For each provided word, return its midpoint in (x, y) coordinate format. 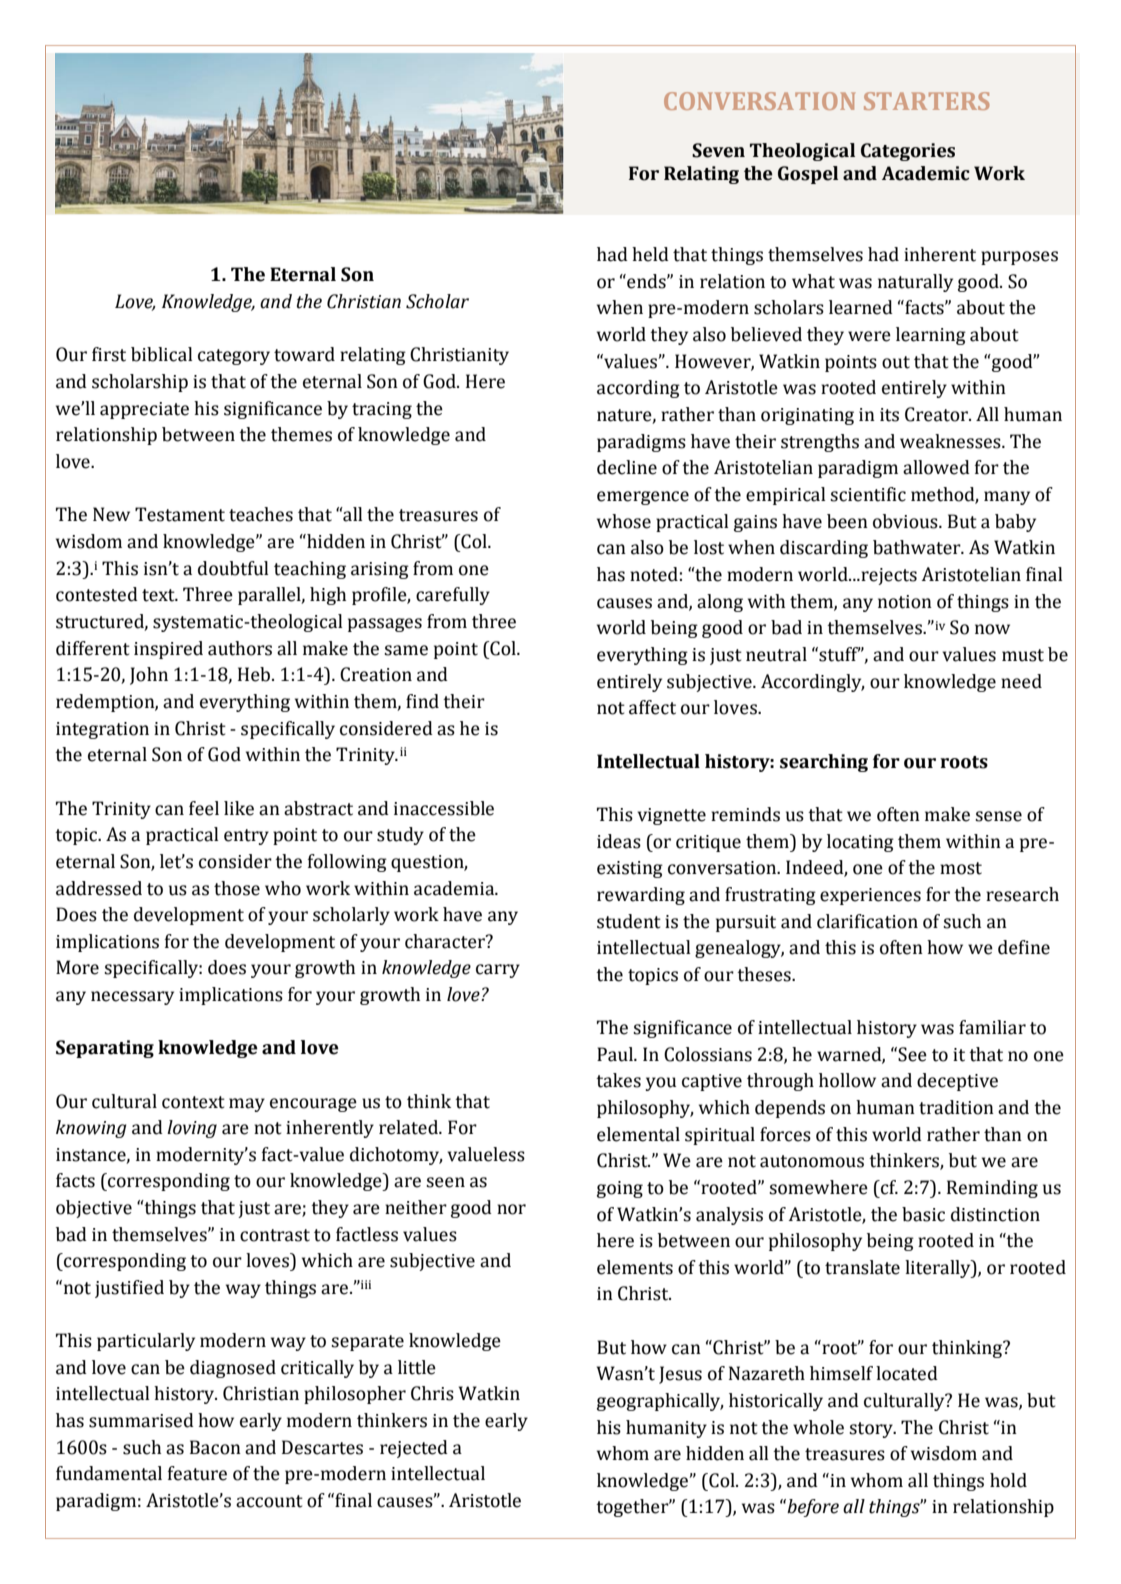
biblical (162, 354)
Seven (718, 150)
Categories (908, 152)
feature (197, 1473)
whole (818, 1427)
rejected (414, 1449)
